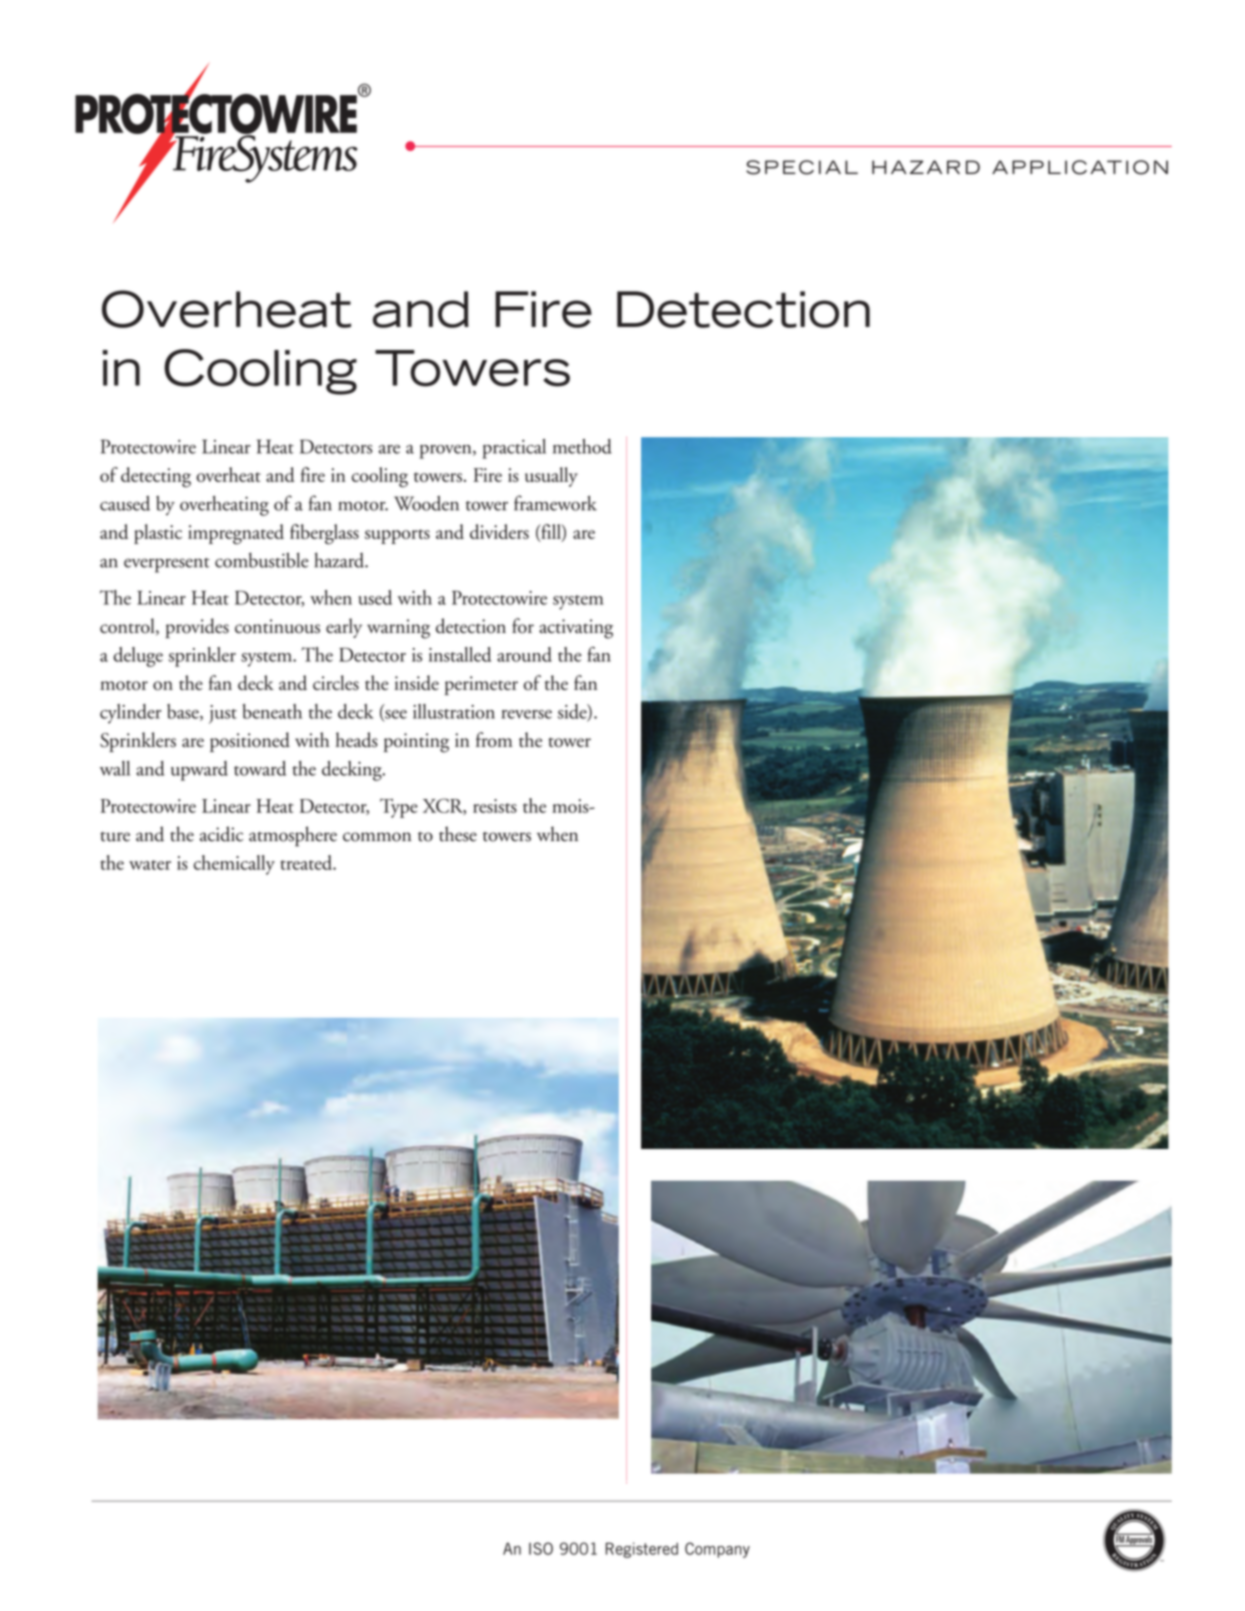 Image resolution: width=1245 pixels, height=1611 pixels. Describe the element at coordinates (156, 477) in the screenshot. I see `detecting` at that location.
